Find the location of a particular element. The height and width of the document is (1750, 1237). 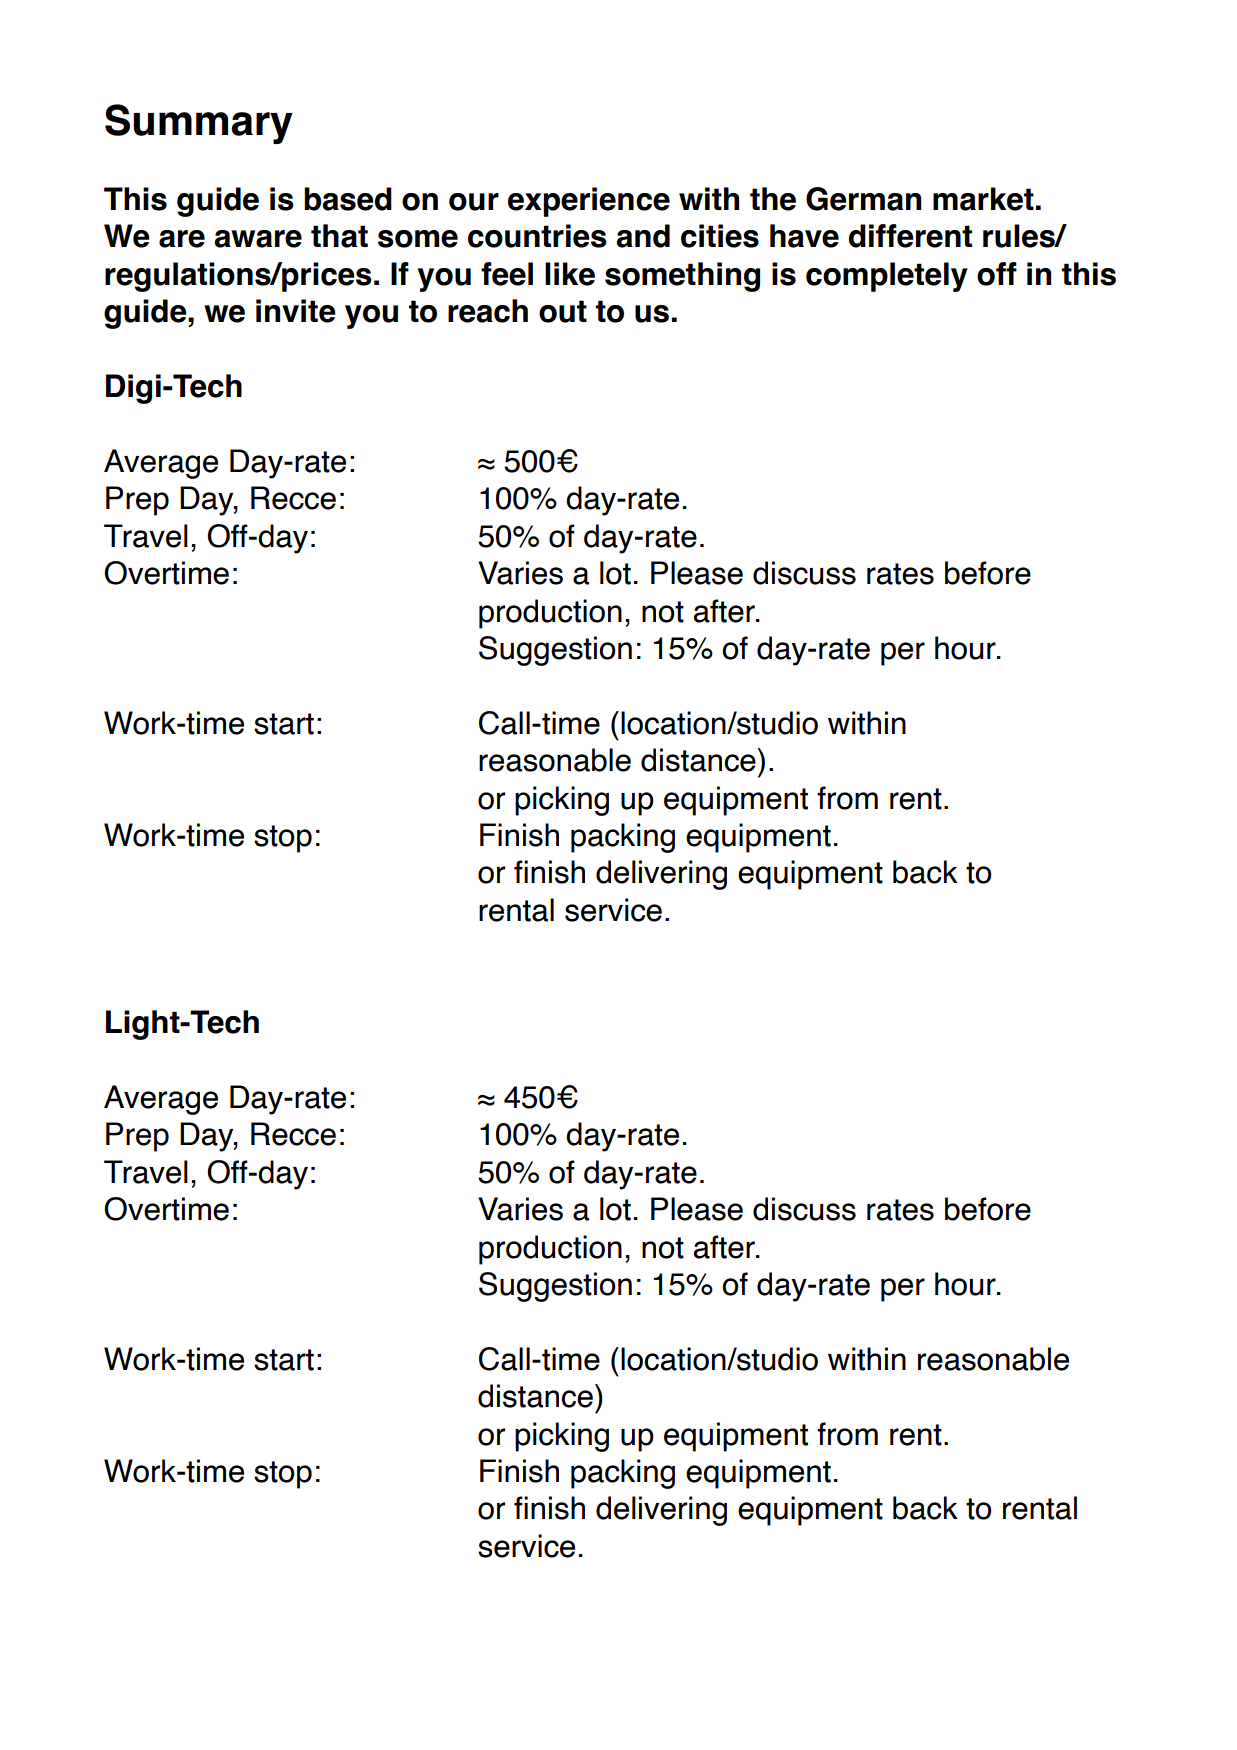

completely is located at coordinates (887, 277).
